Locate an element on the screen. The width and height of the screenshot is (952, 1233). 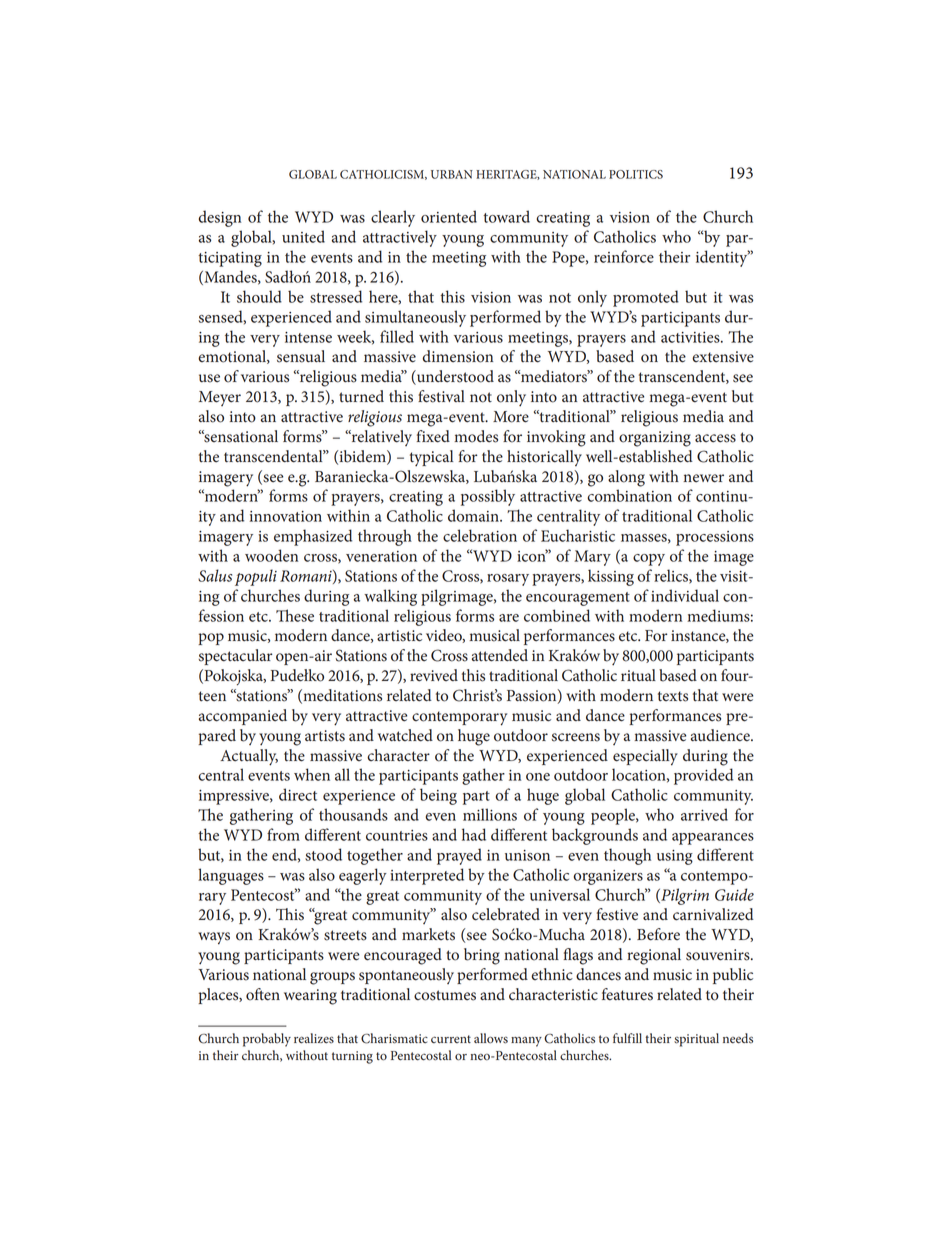
had is located at coordinates (474, 834).
